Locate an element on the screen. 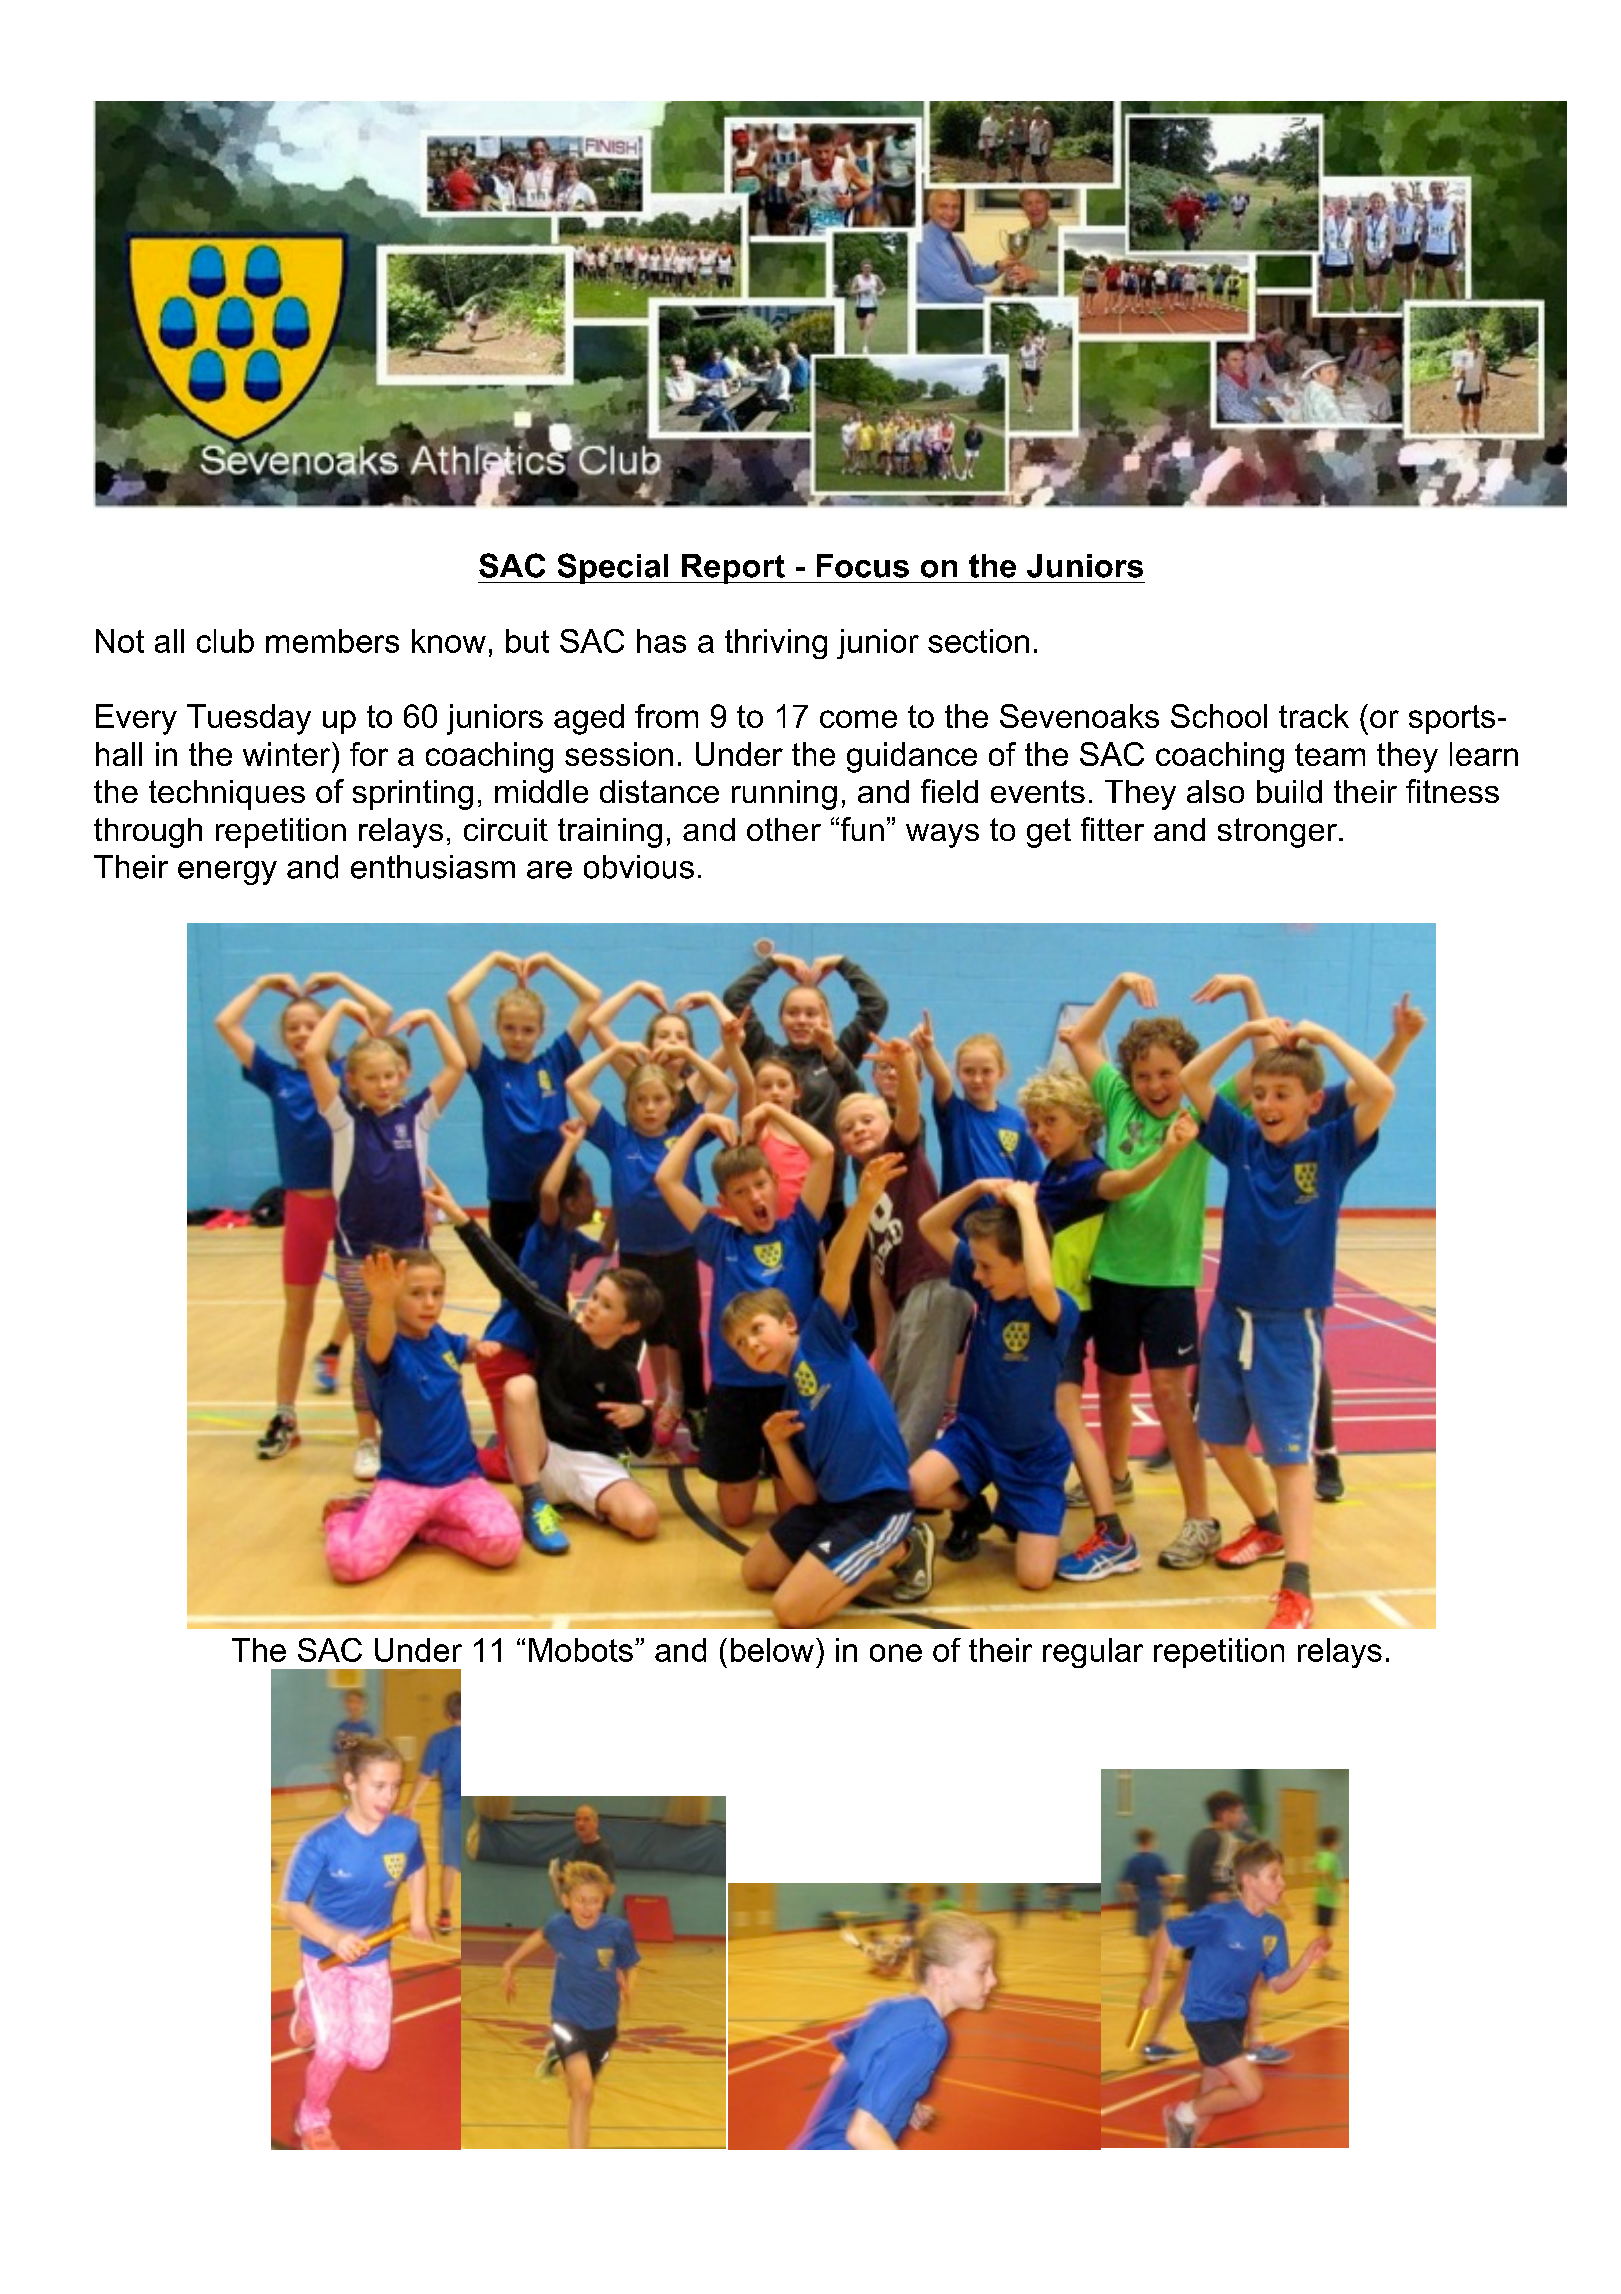 The image size is (1621, 2294). members is located at coordinates (332, 641).
